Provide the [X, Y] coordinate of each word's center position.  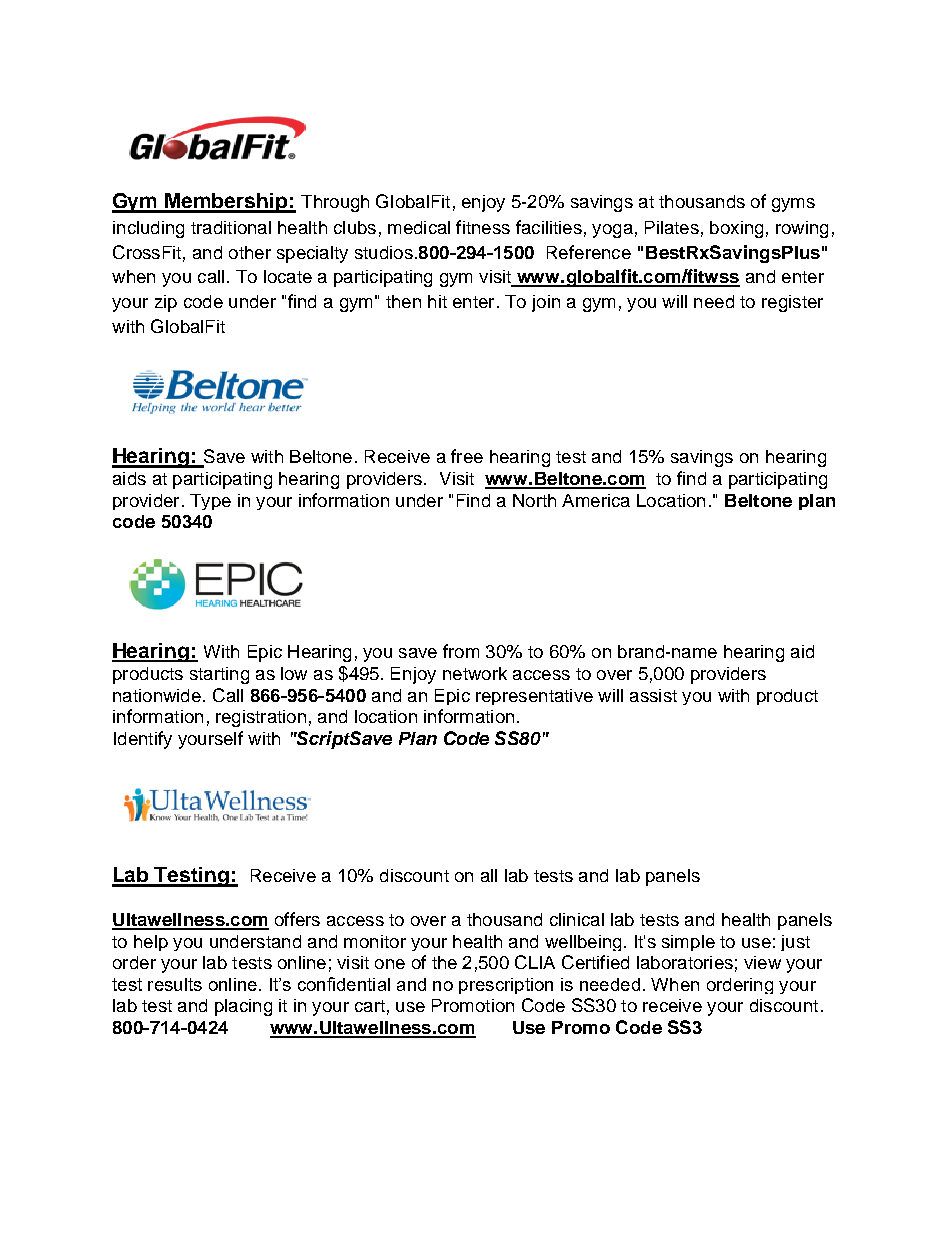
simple [688, 943]
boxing [736, 229]
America [596, 500]
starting [219, 675]
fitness [483, 227]
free [467, 456]
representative [534, 697]
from [461, 651]
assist [653, 695]
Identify [143, 740]
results [175, 984]
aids [129, 478]
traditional [231, 227]
